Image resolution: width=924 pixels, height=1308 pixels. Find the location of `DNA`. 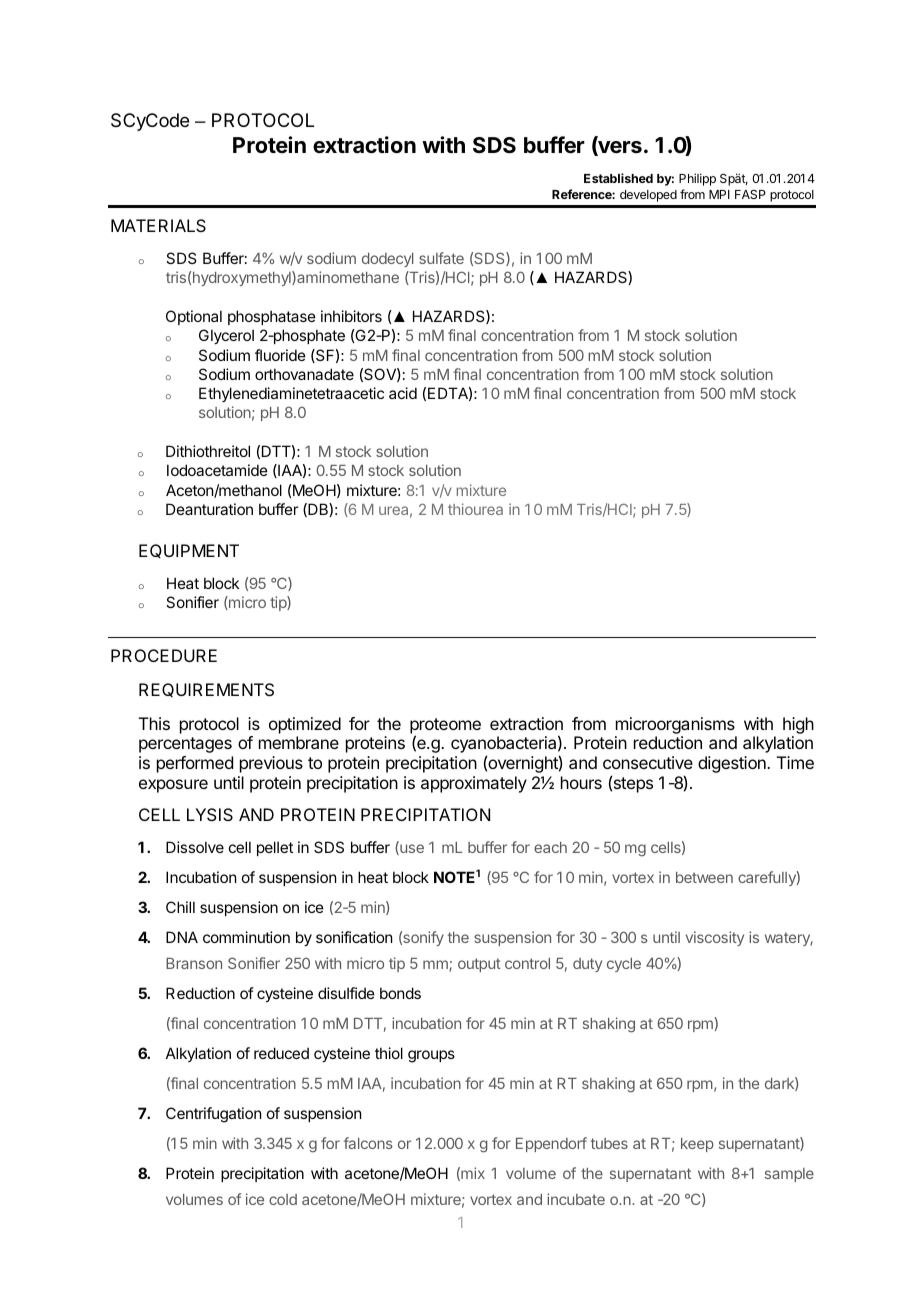

DNA is located at coordinates (182, 937).
